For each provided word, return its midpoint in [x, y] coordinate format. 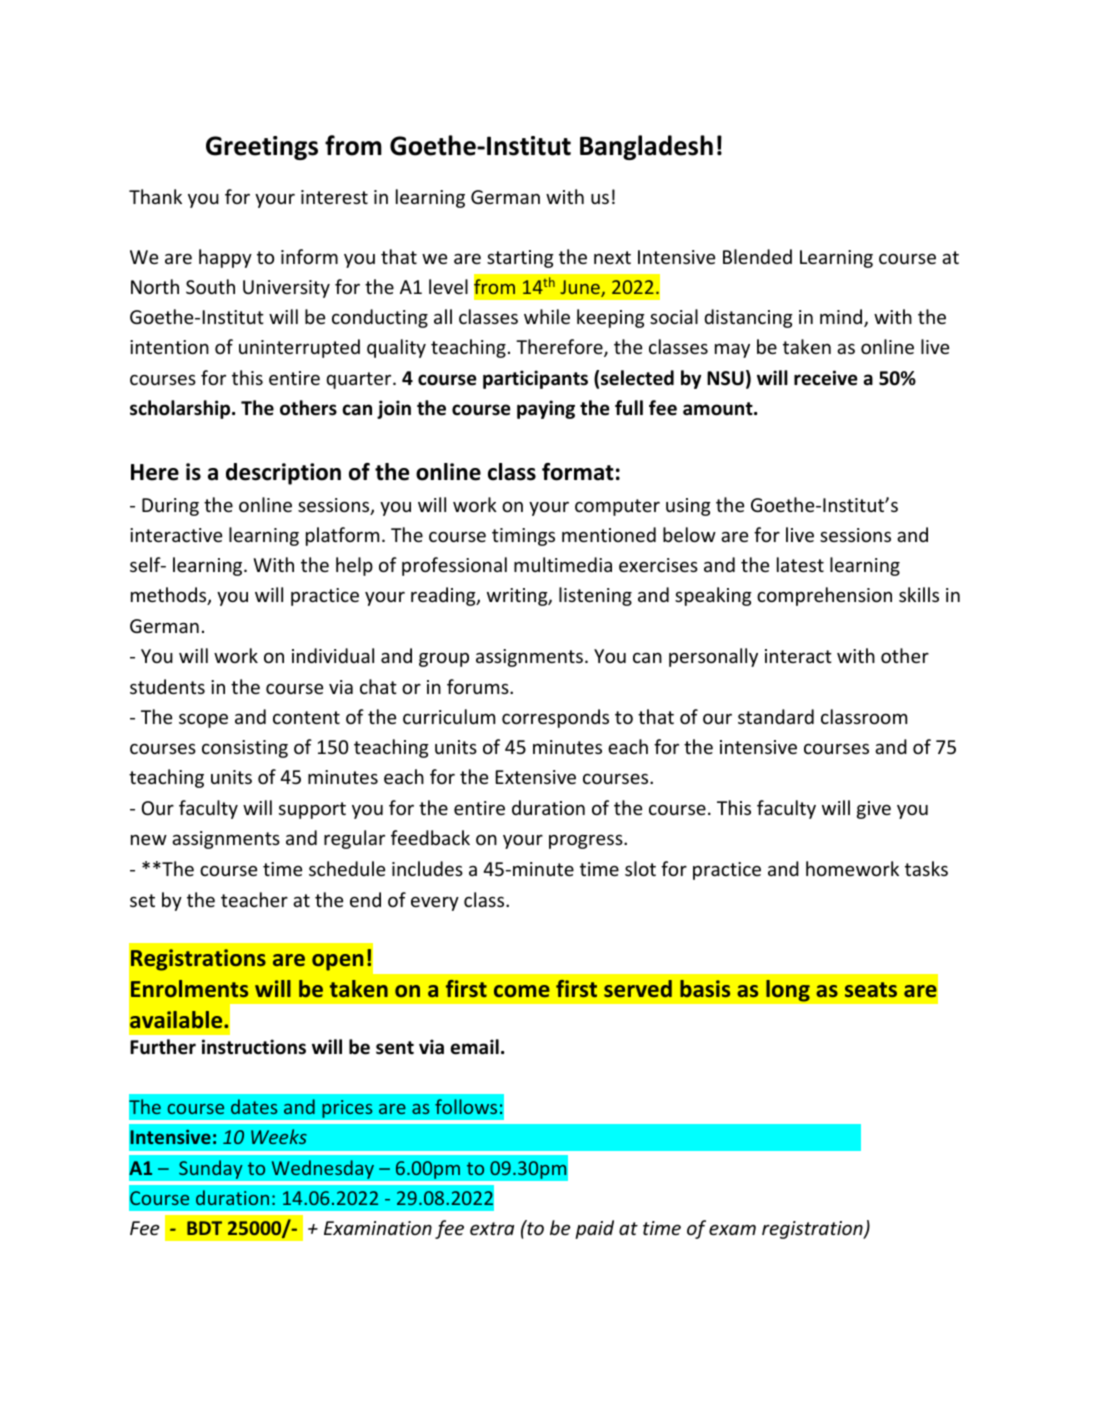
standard [776, 716]
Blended [757, 256]
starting [520, 259]
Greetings [262, 148]
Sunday [211, 1169]
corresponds [555, 718]
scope [203, 720]
